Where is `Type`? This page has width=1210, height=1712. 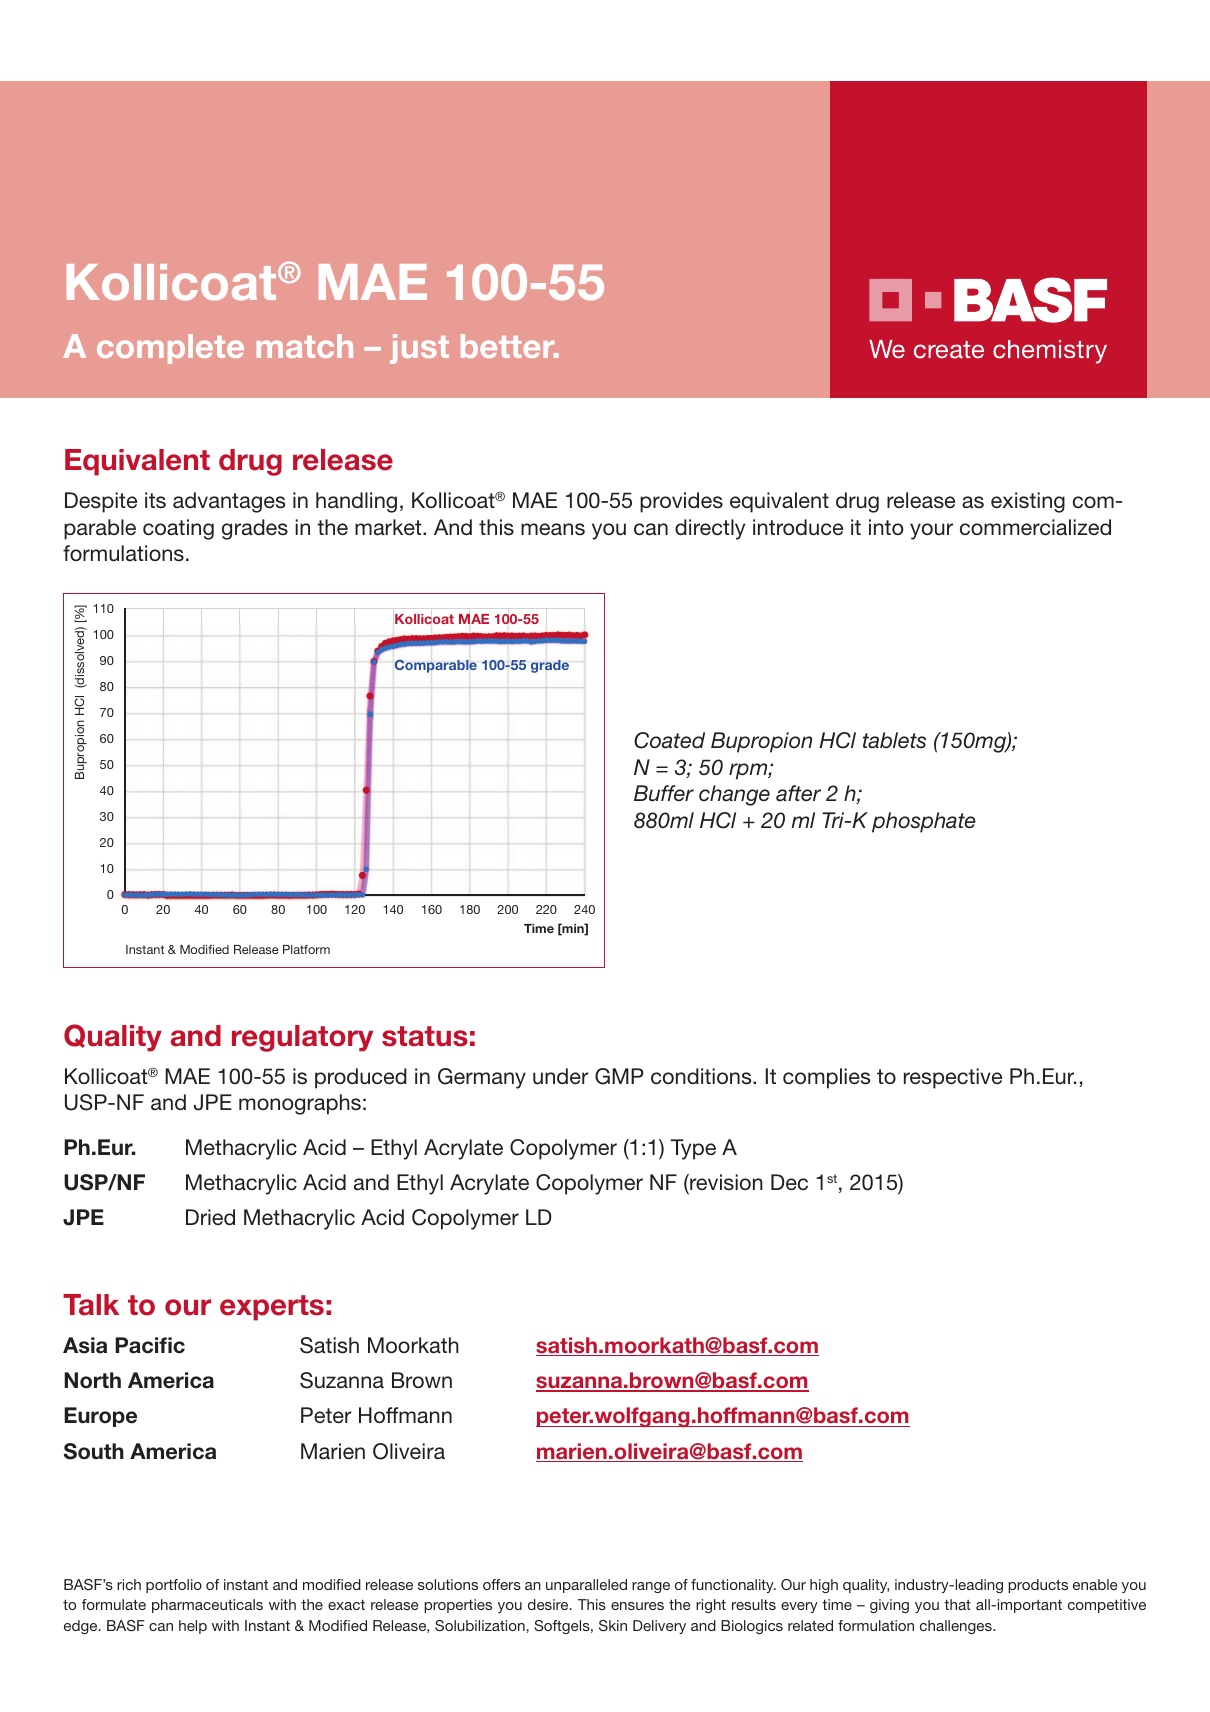 Type is located at coordinates (693, 1149).
